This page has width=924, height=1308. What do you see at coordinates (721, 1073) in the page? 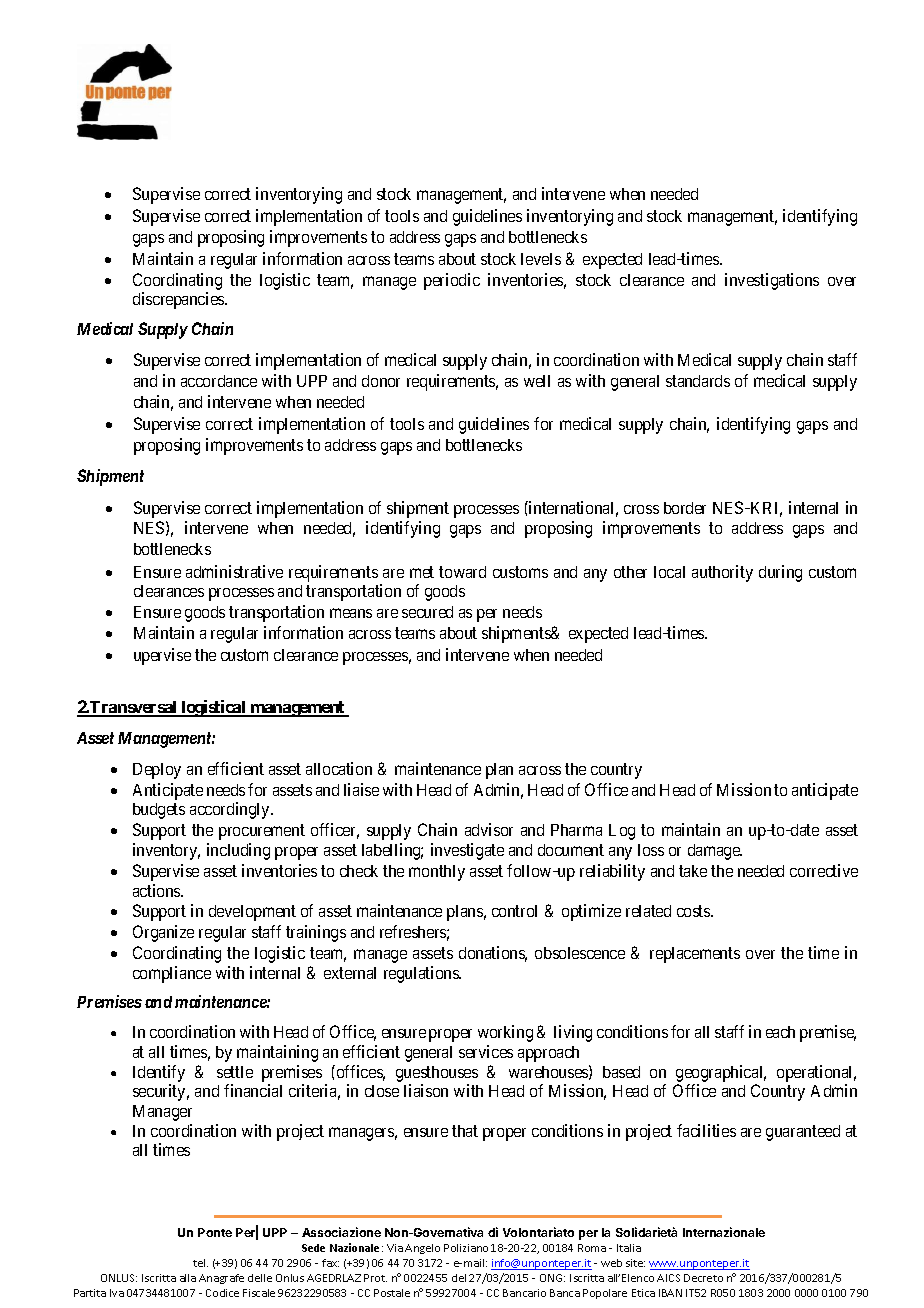
I see `geographical` at bounding box center [721, 1073].
